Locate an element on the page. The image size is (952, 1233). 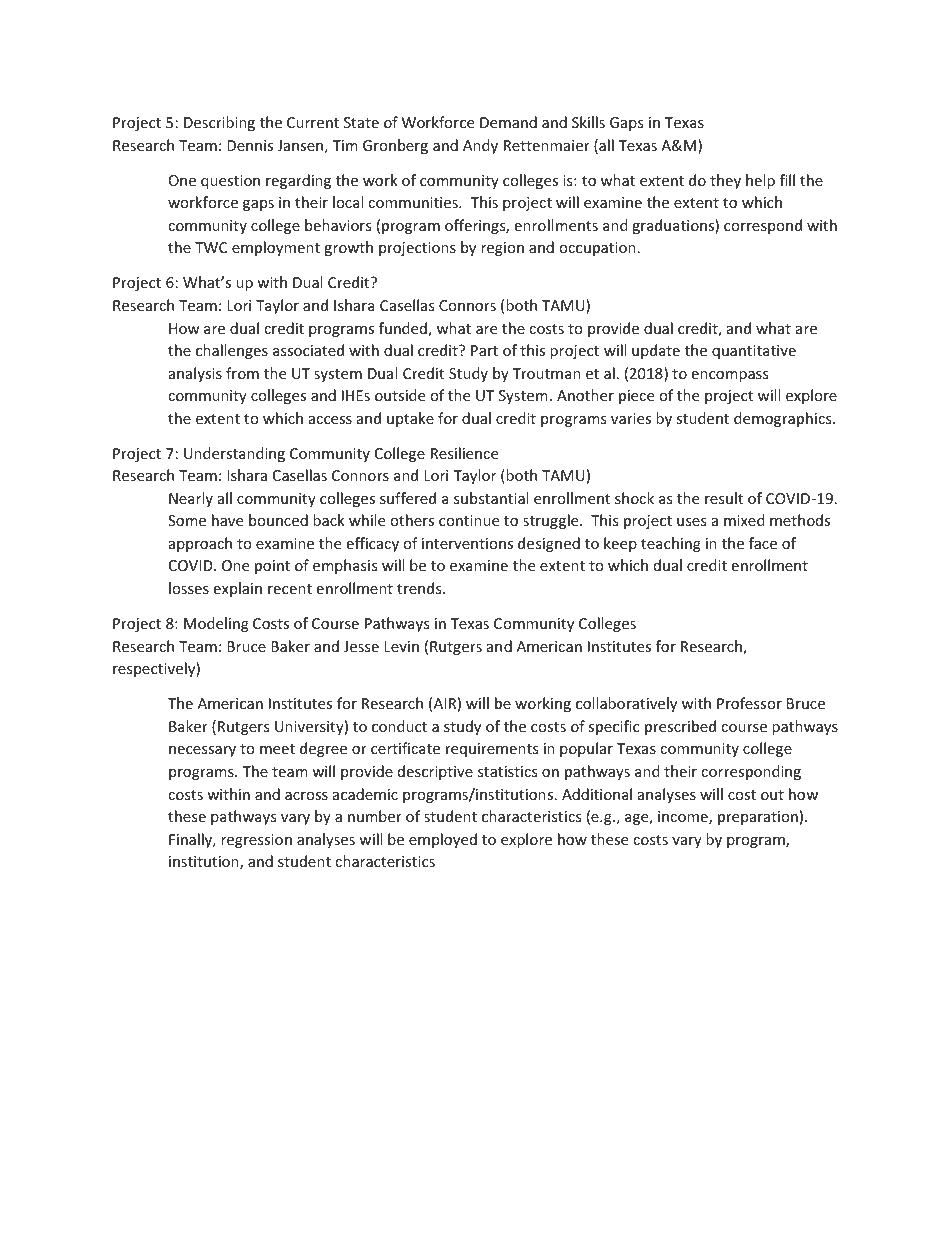
explain is located at coordinates (237, 589).
